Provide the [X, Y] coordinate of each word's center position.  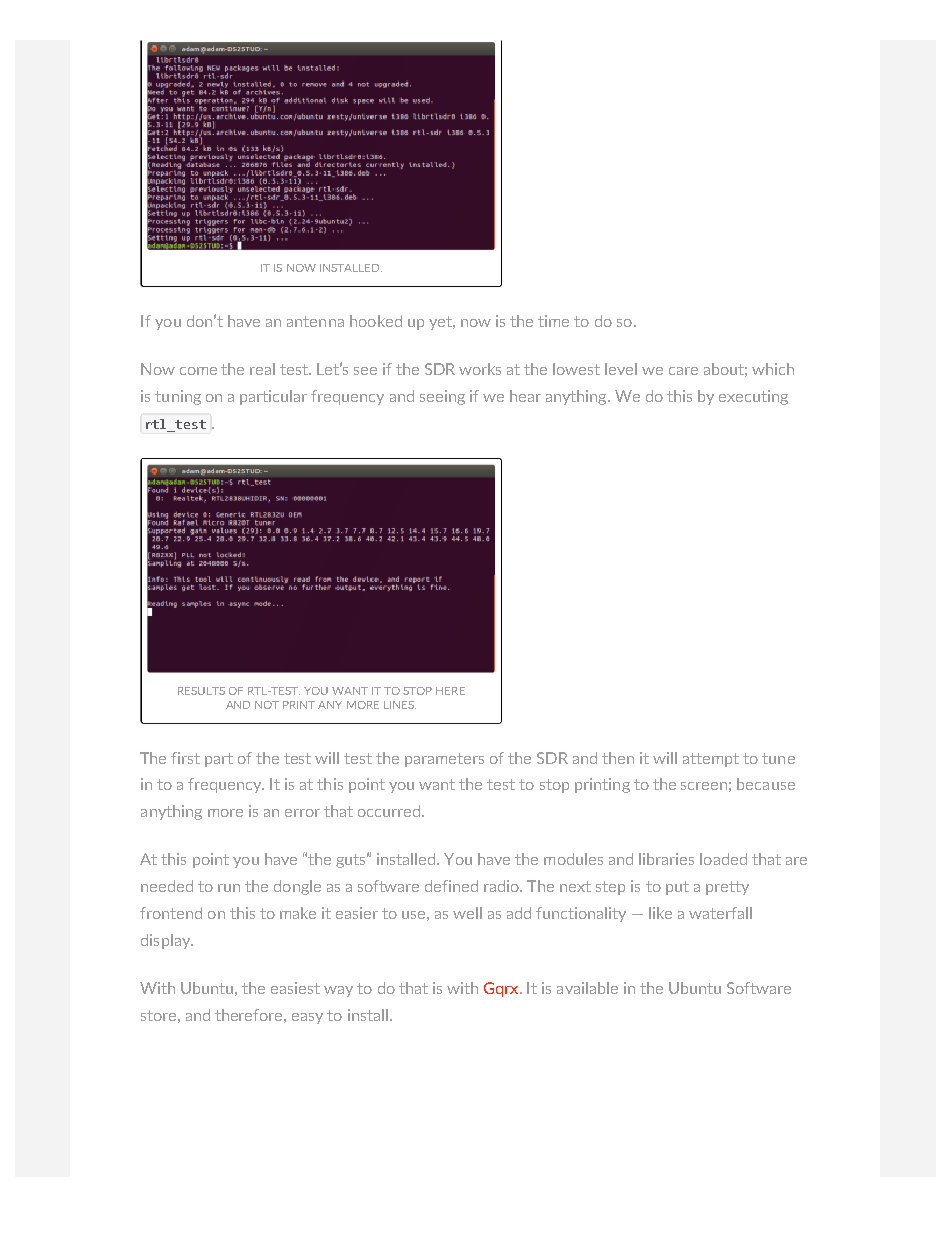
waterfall [720, 913]
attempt [711, 760]
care [683, 371]
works [480, 369]
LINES [400, 705]
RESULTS [201, 691]
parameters [444, 760]
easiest [295, 988]
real [262, 369]
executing [753, 397]
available [587, 988]
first [185, 758]
